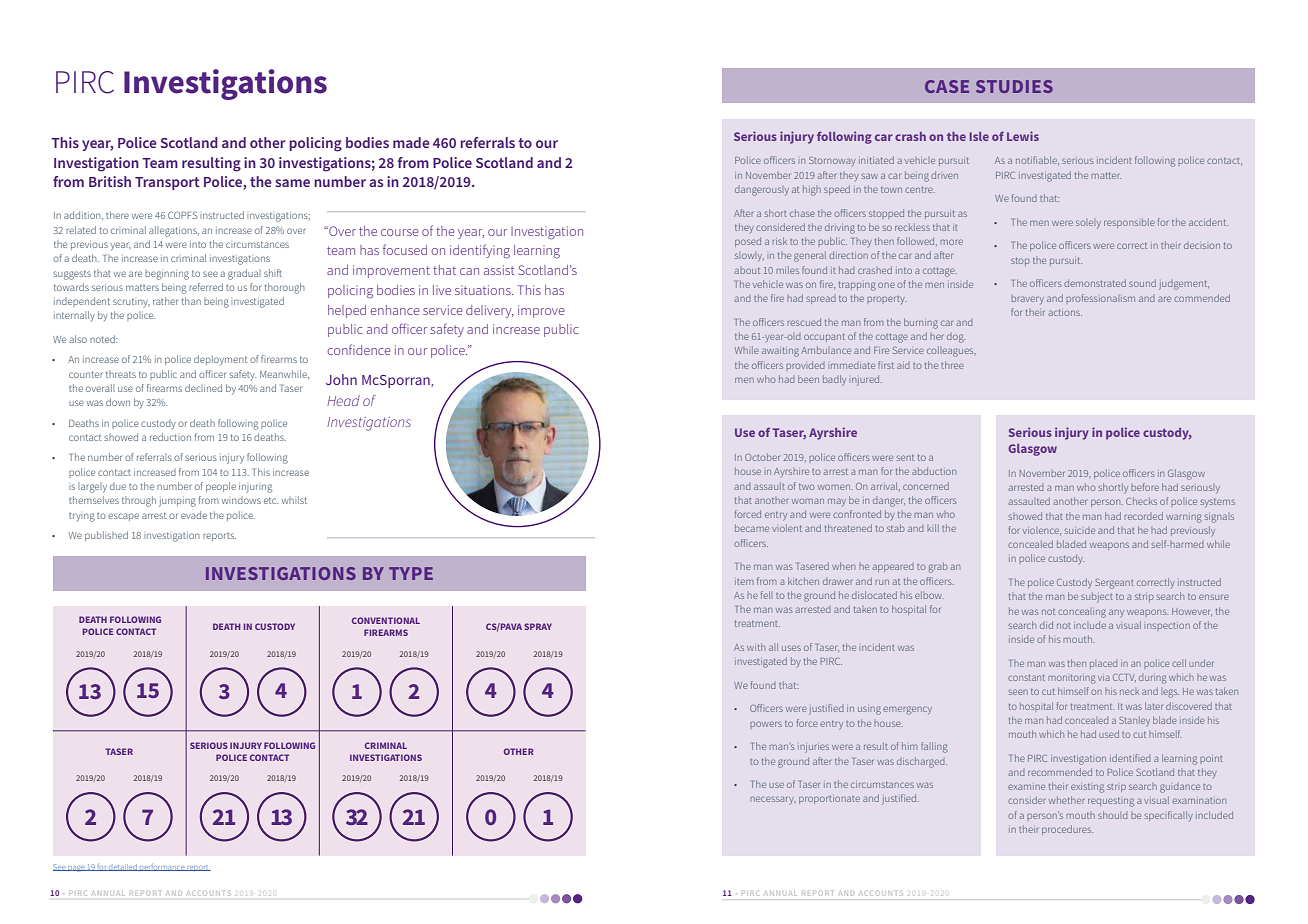 Image resolution: width=1308 pixels, height=924 pixels. What do you see at coordinates (832, 161) in the page?
I see `Stornoway` at bounding box center [832, 161].
